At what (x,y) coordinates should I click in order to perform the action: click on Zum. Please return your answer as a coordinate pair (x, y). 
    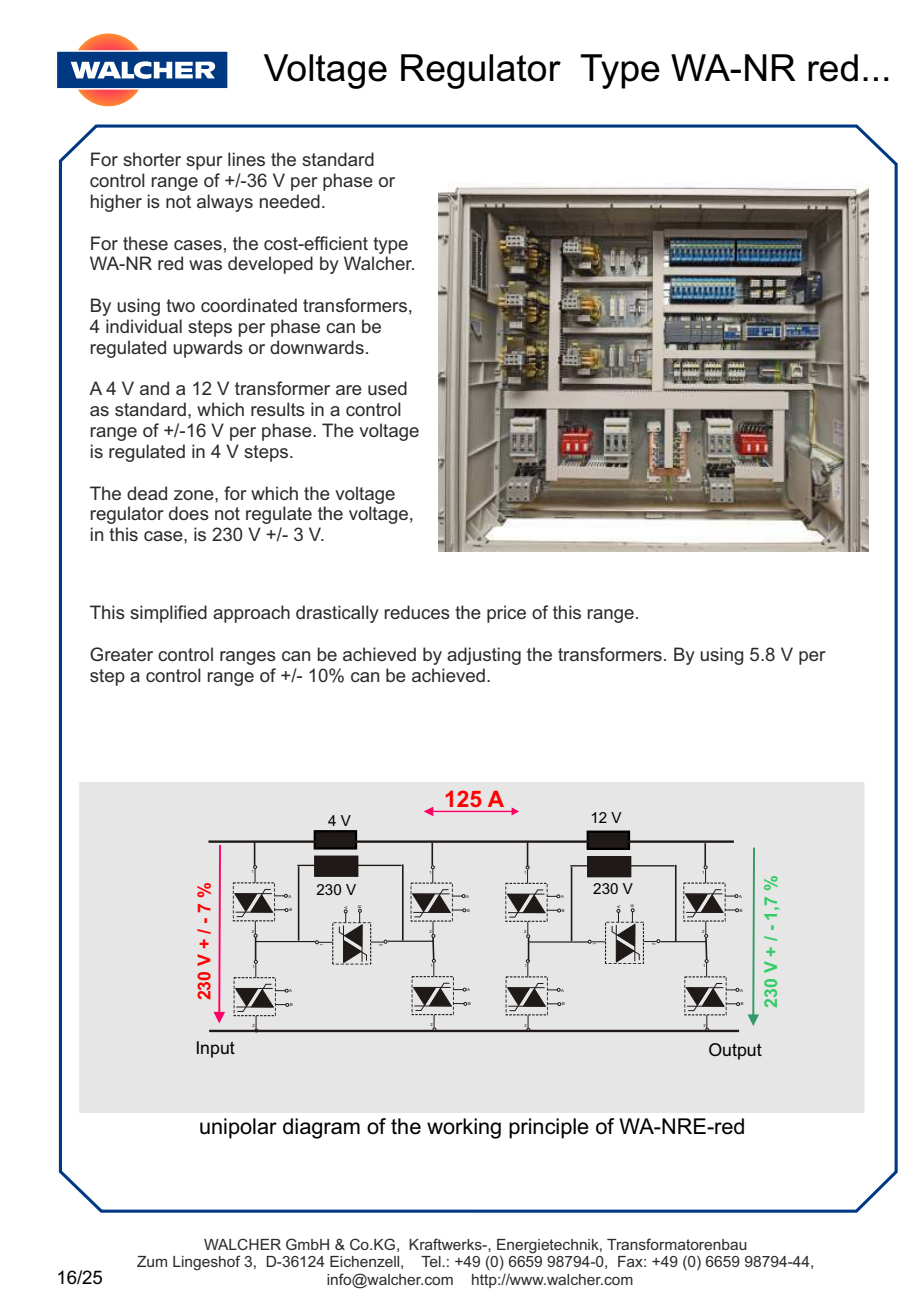
    Looking at the image, I should click on (152, 1261).
